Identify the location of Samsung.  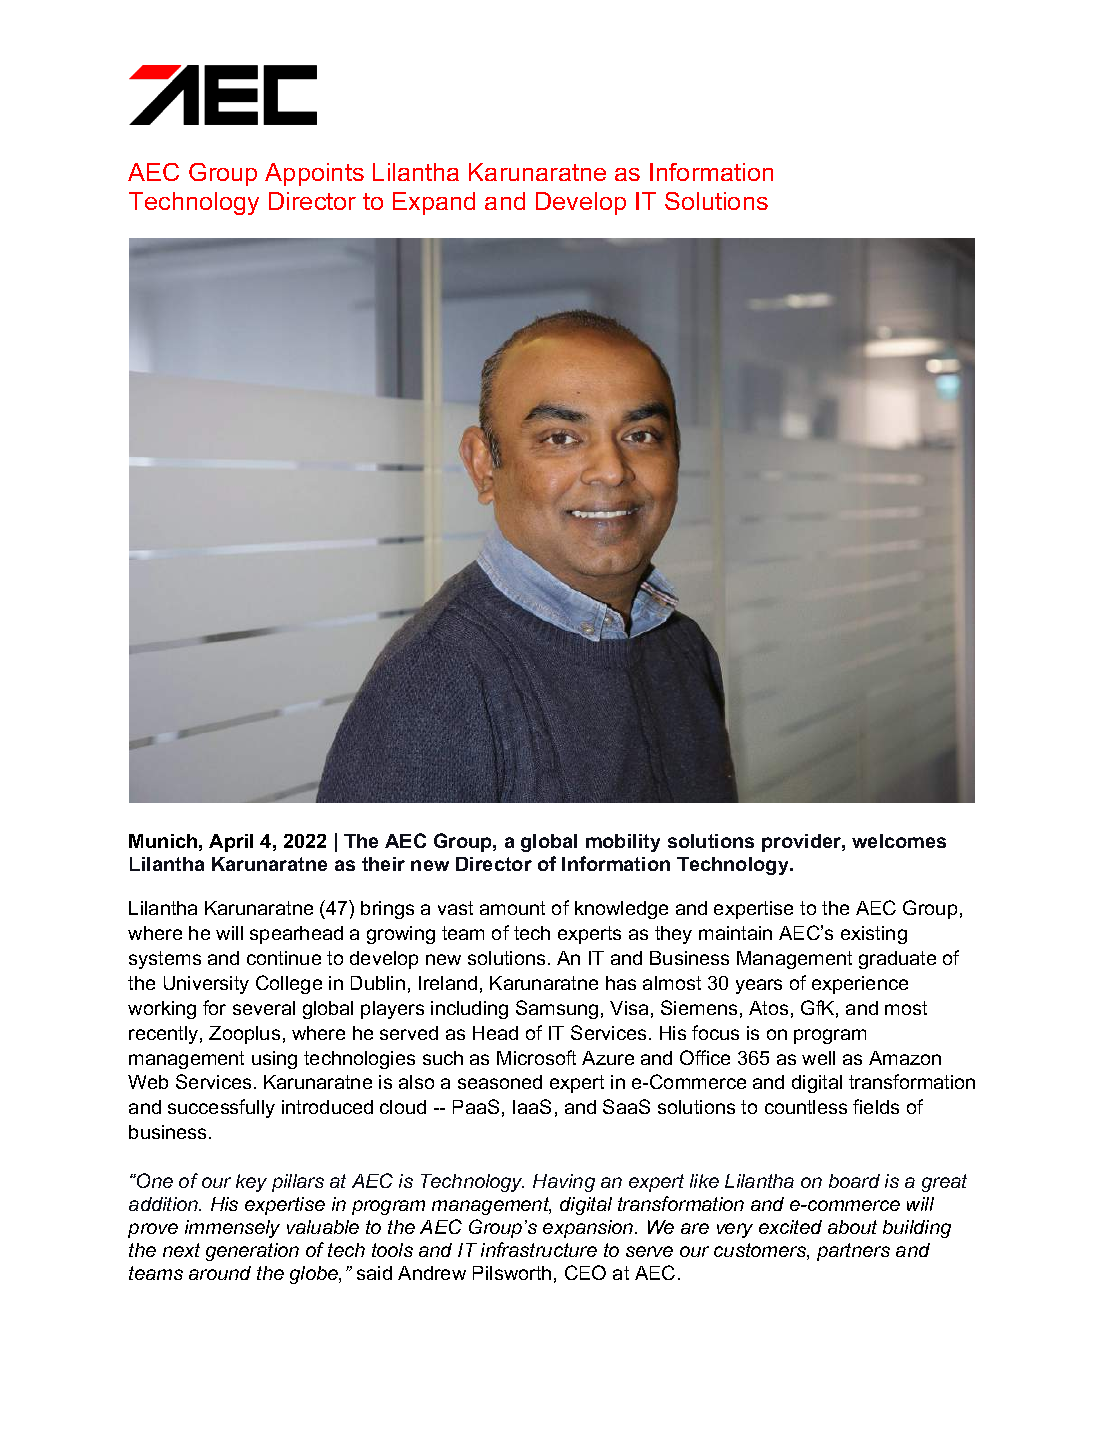
(557, 1009).
